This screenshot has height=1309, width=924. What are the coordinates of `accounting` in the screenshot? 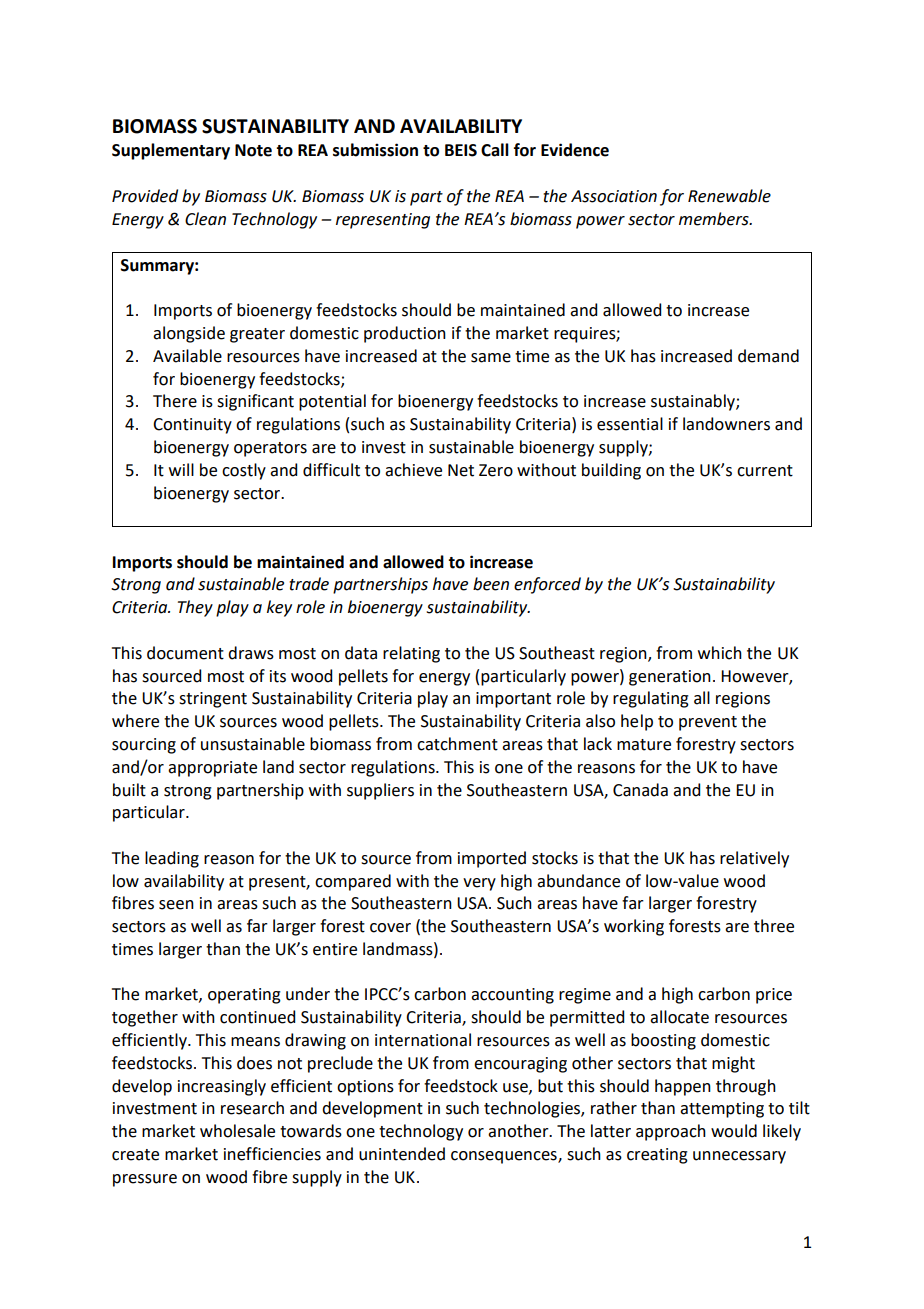 It's located at (512, 996).
